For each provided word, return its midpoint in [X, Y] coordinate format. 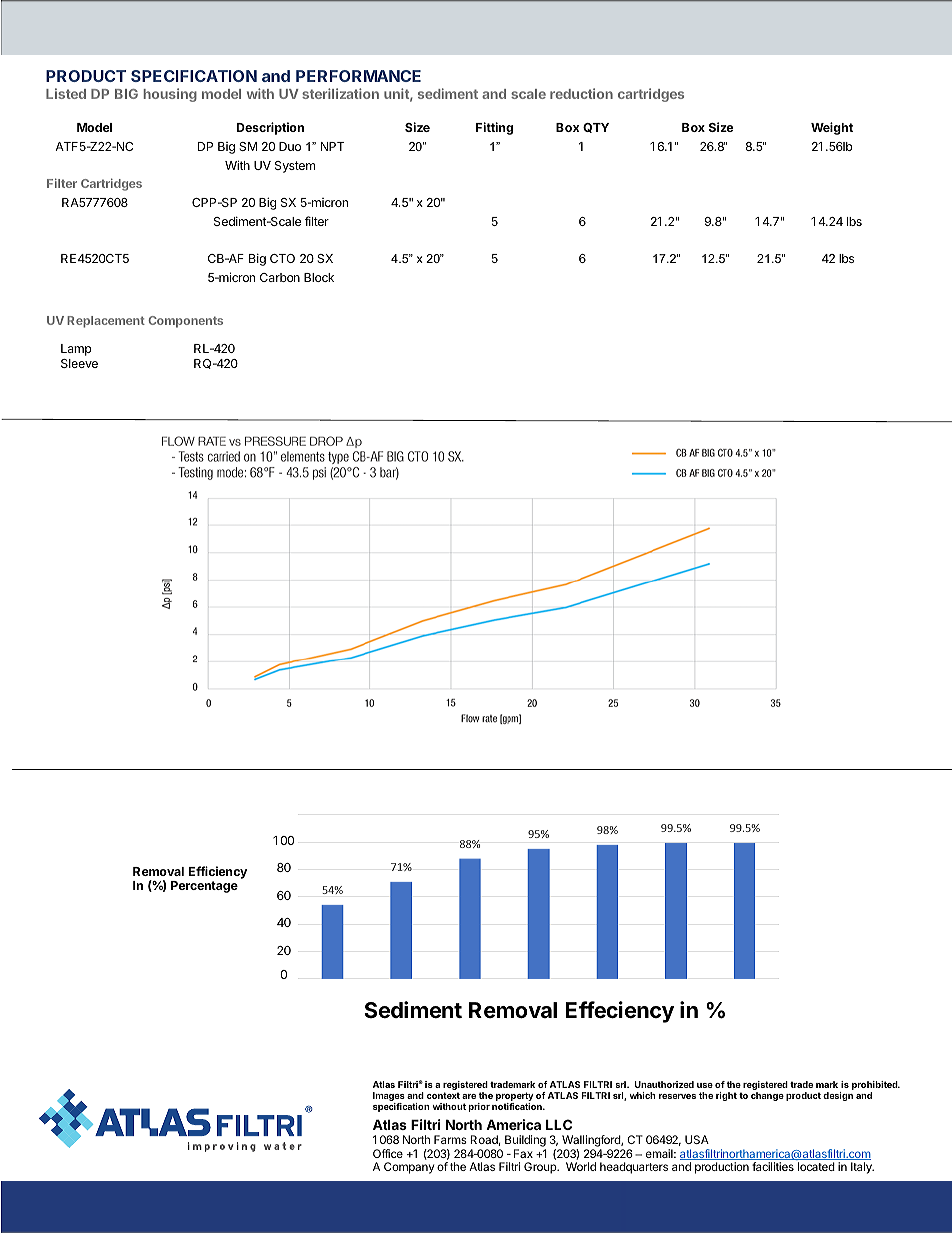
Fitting [494, 128]
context [443, 1095]
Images [389, 1098]
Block [319, 277]
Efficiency [218, 872]
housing [170, 95]
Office [388, 1153]
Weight [832, 128]
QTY [596, 128]
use [705, 1085]
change [767, 1096]
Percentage [204, 887]
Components [185, 322]
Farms [450, 1139]
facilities [773, 1166]
